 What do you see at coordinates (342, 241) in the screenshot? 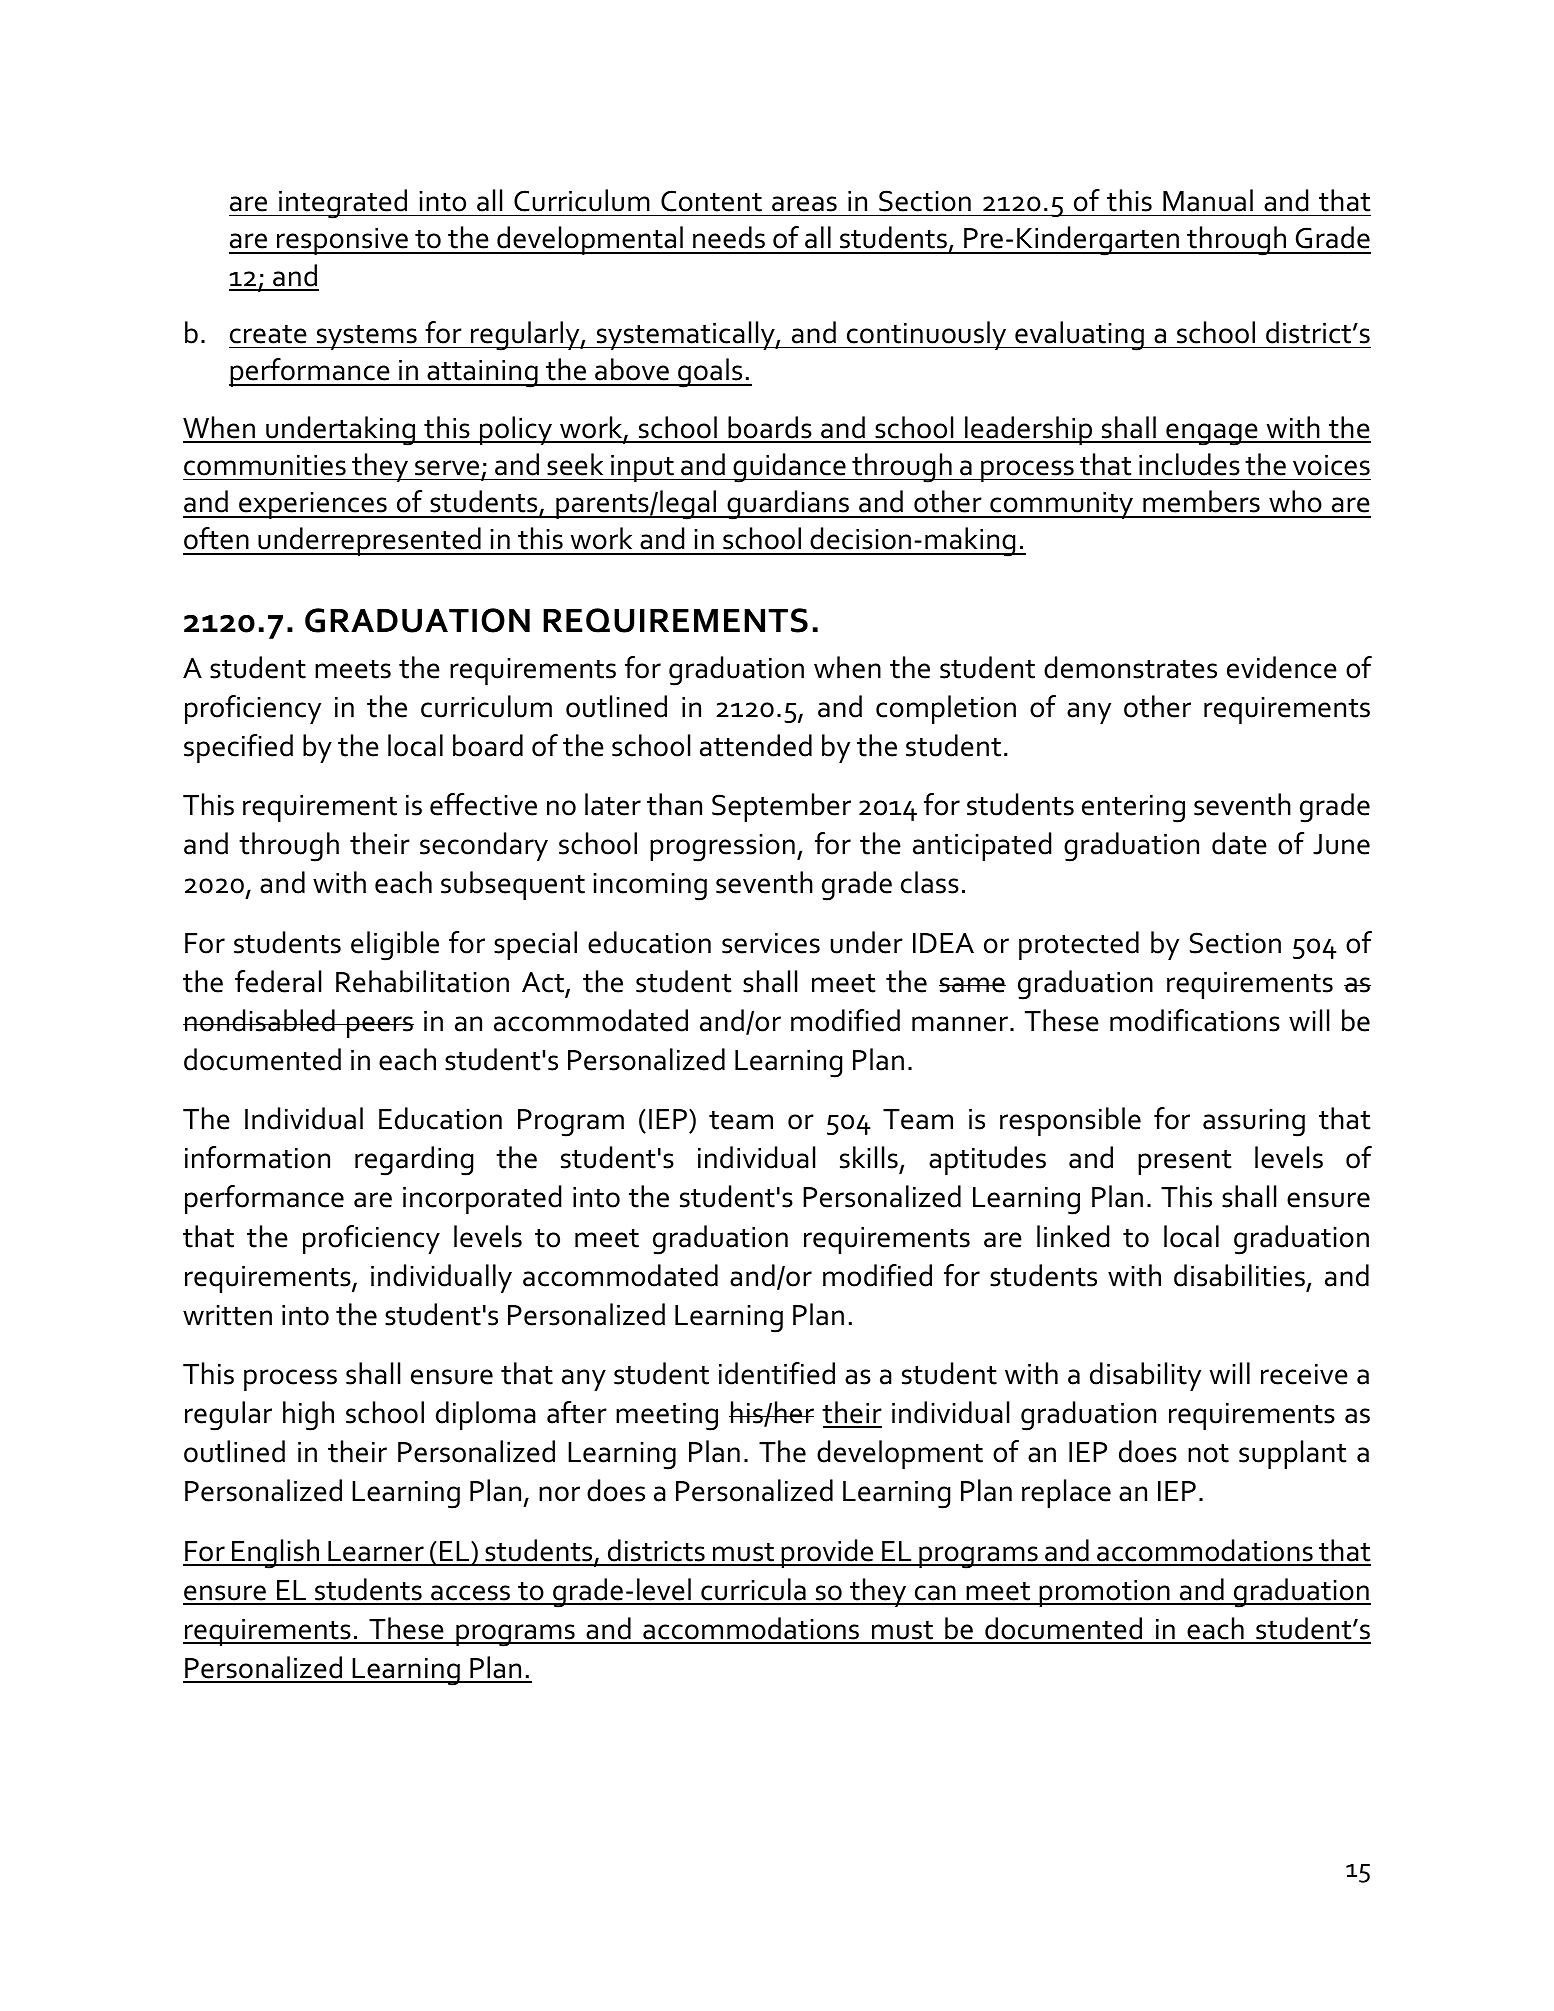
I see `responsive` at bounding box center [342, 241].
